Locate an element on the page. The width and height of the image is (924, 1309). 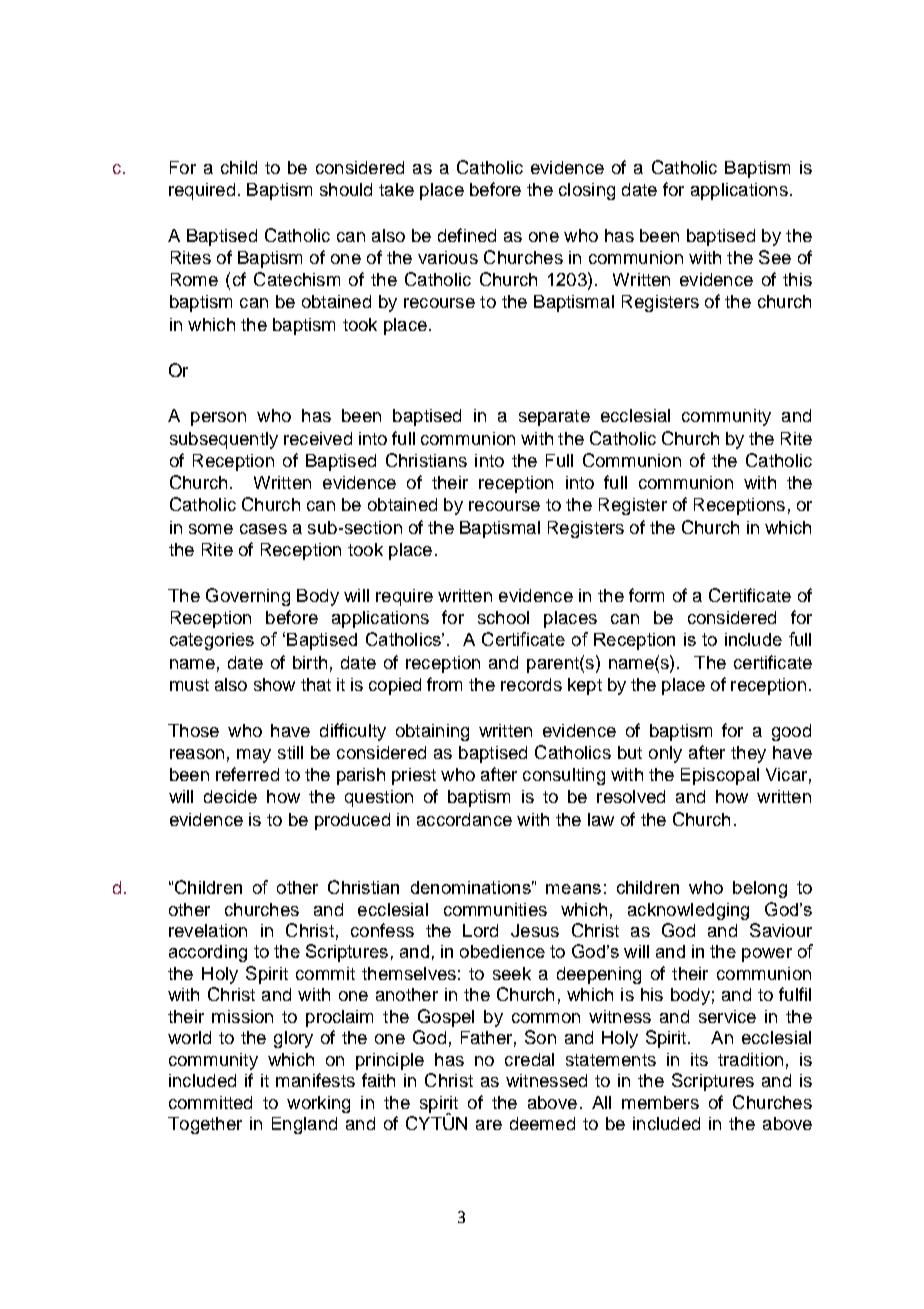
defined is located at coordinates (467, 235).
